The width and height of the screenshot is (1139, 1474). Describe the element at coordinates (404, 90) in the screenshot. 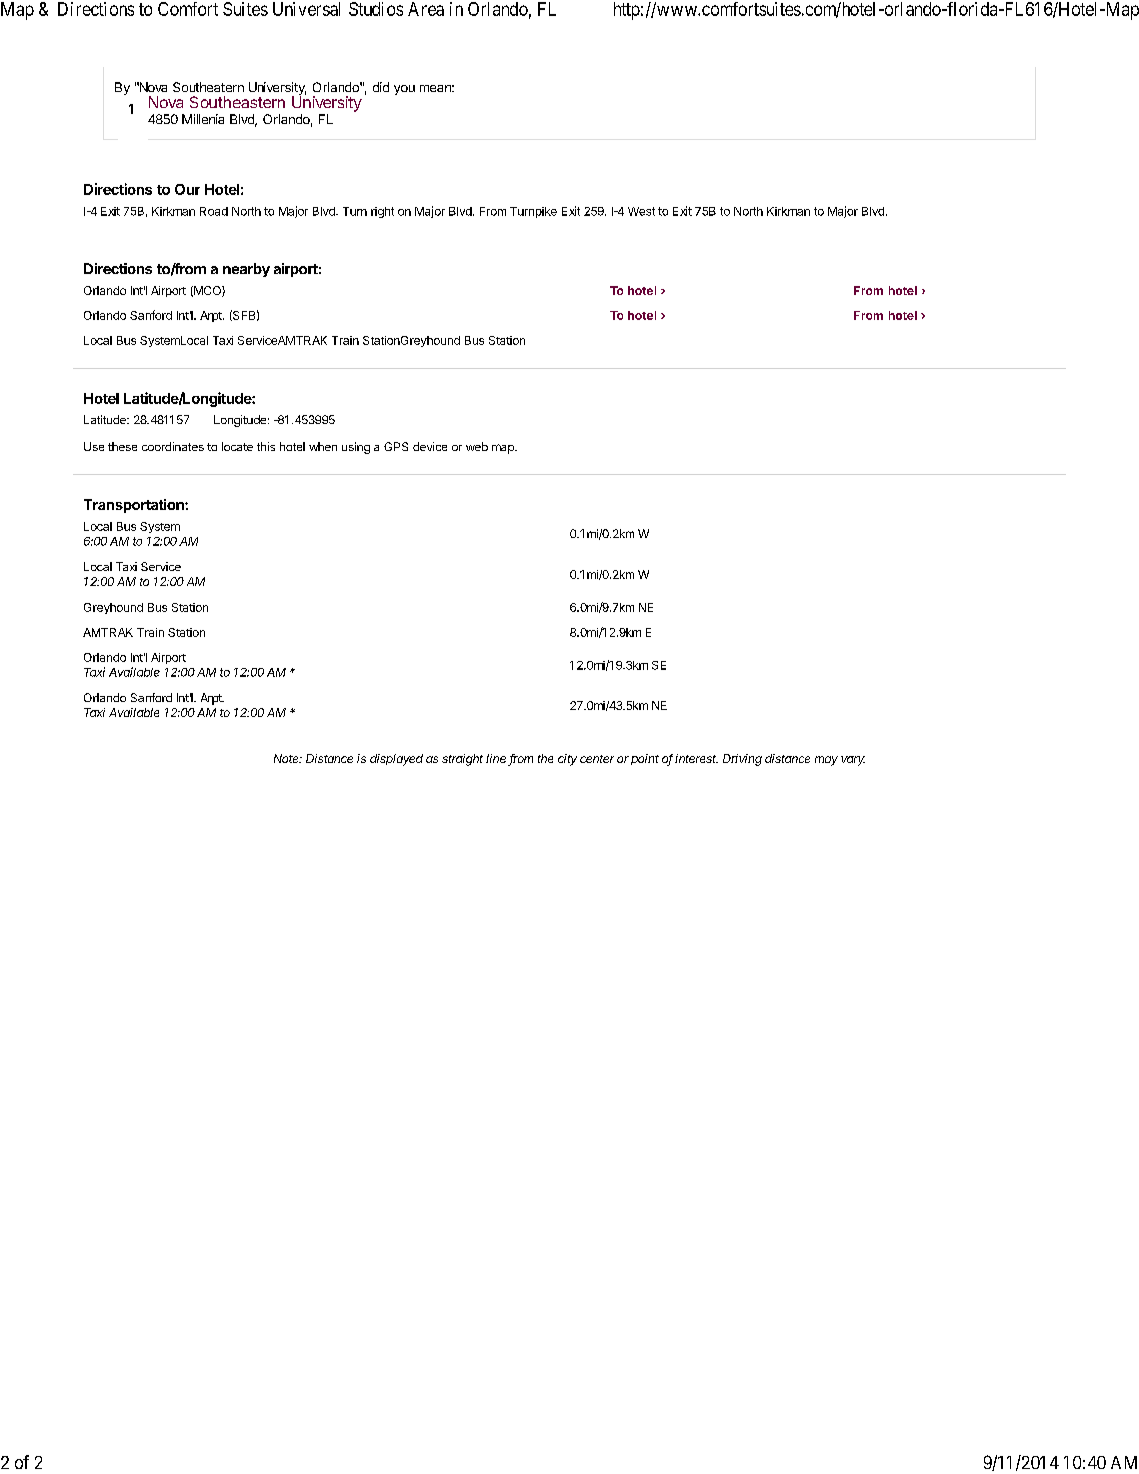

I see `you` at that location.
